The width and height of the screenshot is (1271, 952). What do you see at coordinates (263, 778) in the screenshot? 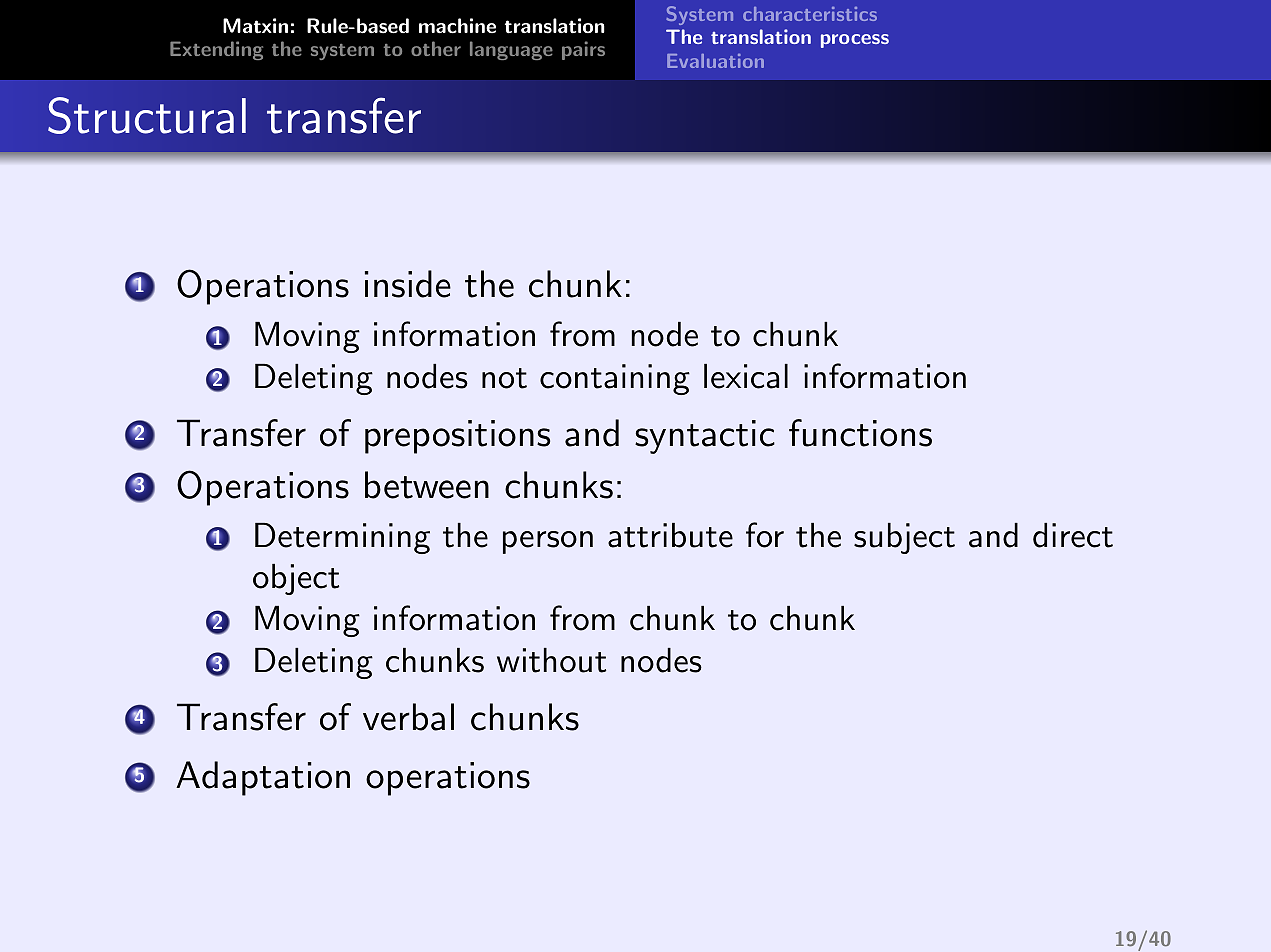
I see `Adaptation` at bounding box center [263, 778].
